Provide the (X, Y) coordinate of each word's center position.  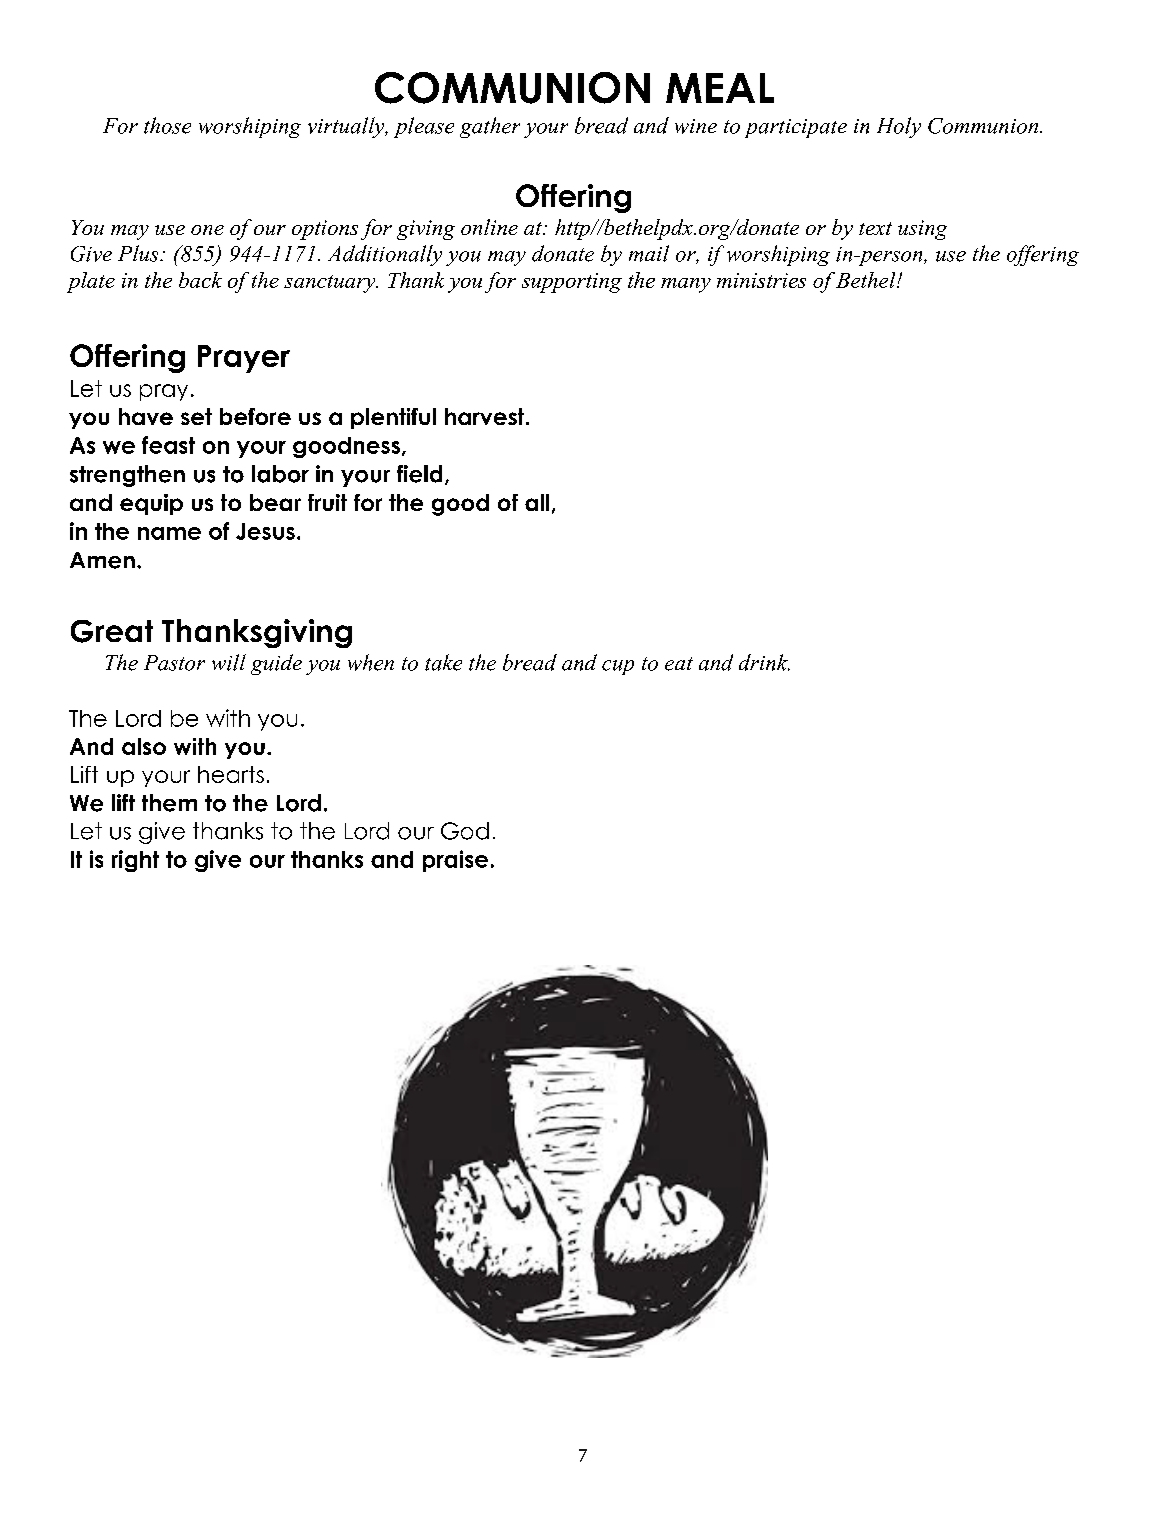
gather (490, 127)
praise (455, 861)
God (465, 831)
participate (796, 128)
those (167, 125)
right (135, 861)
